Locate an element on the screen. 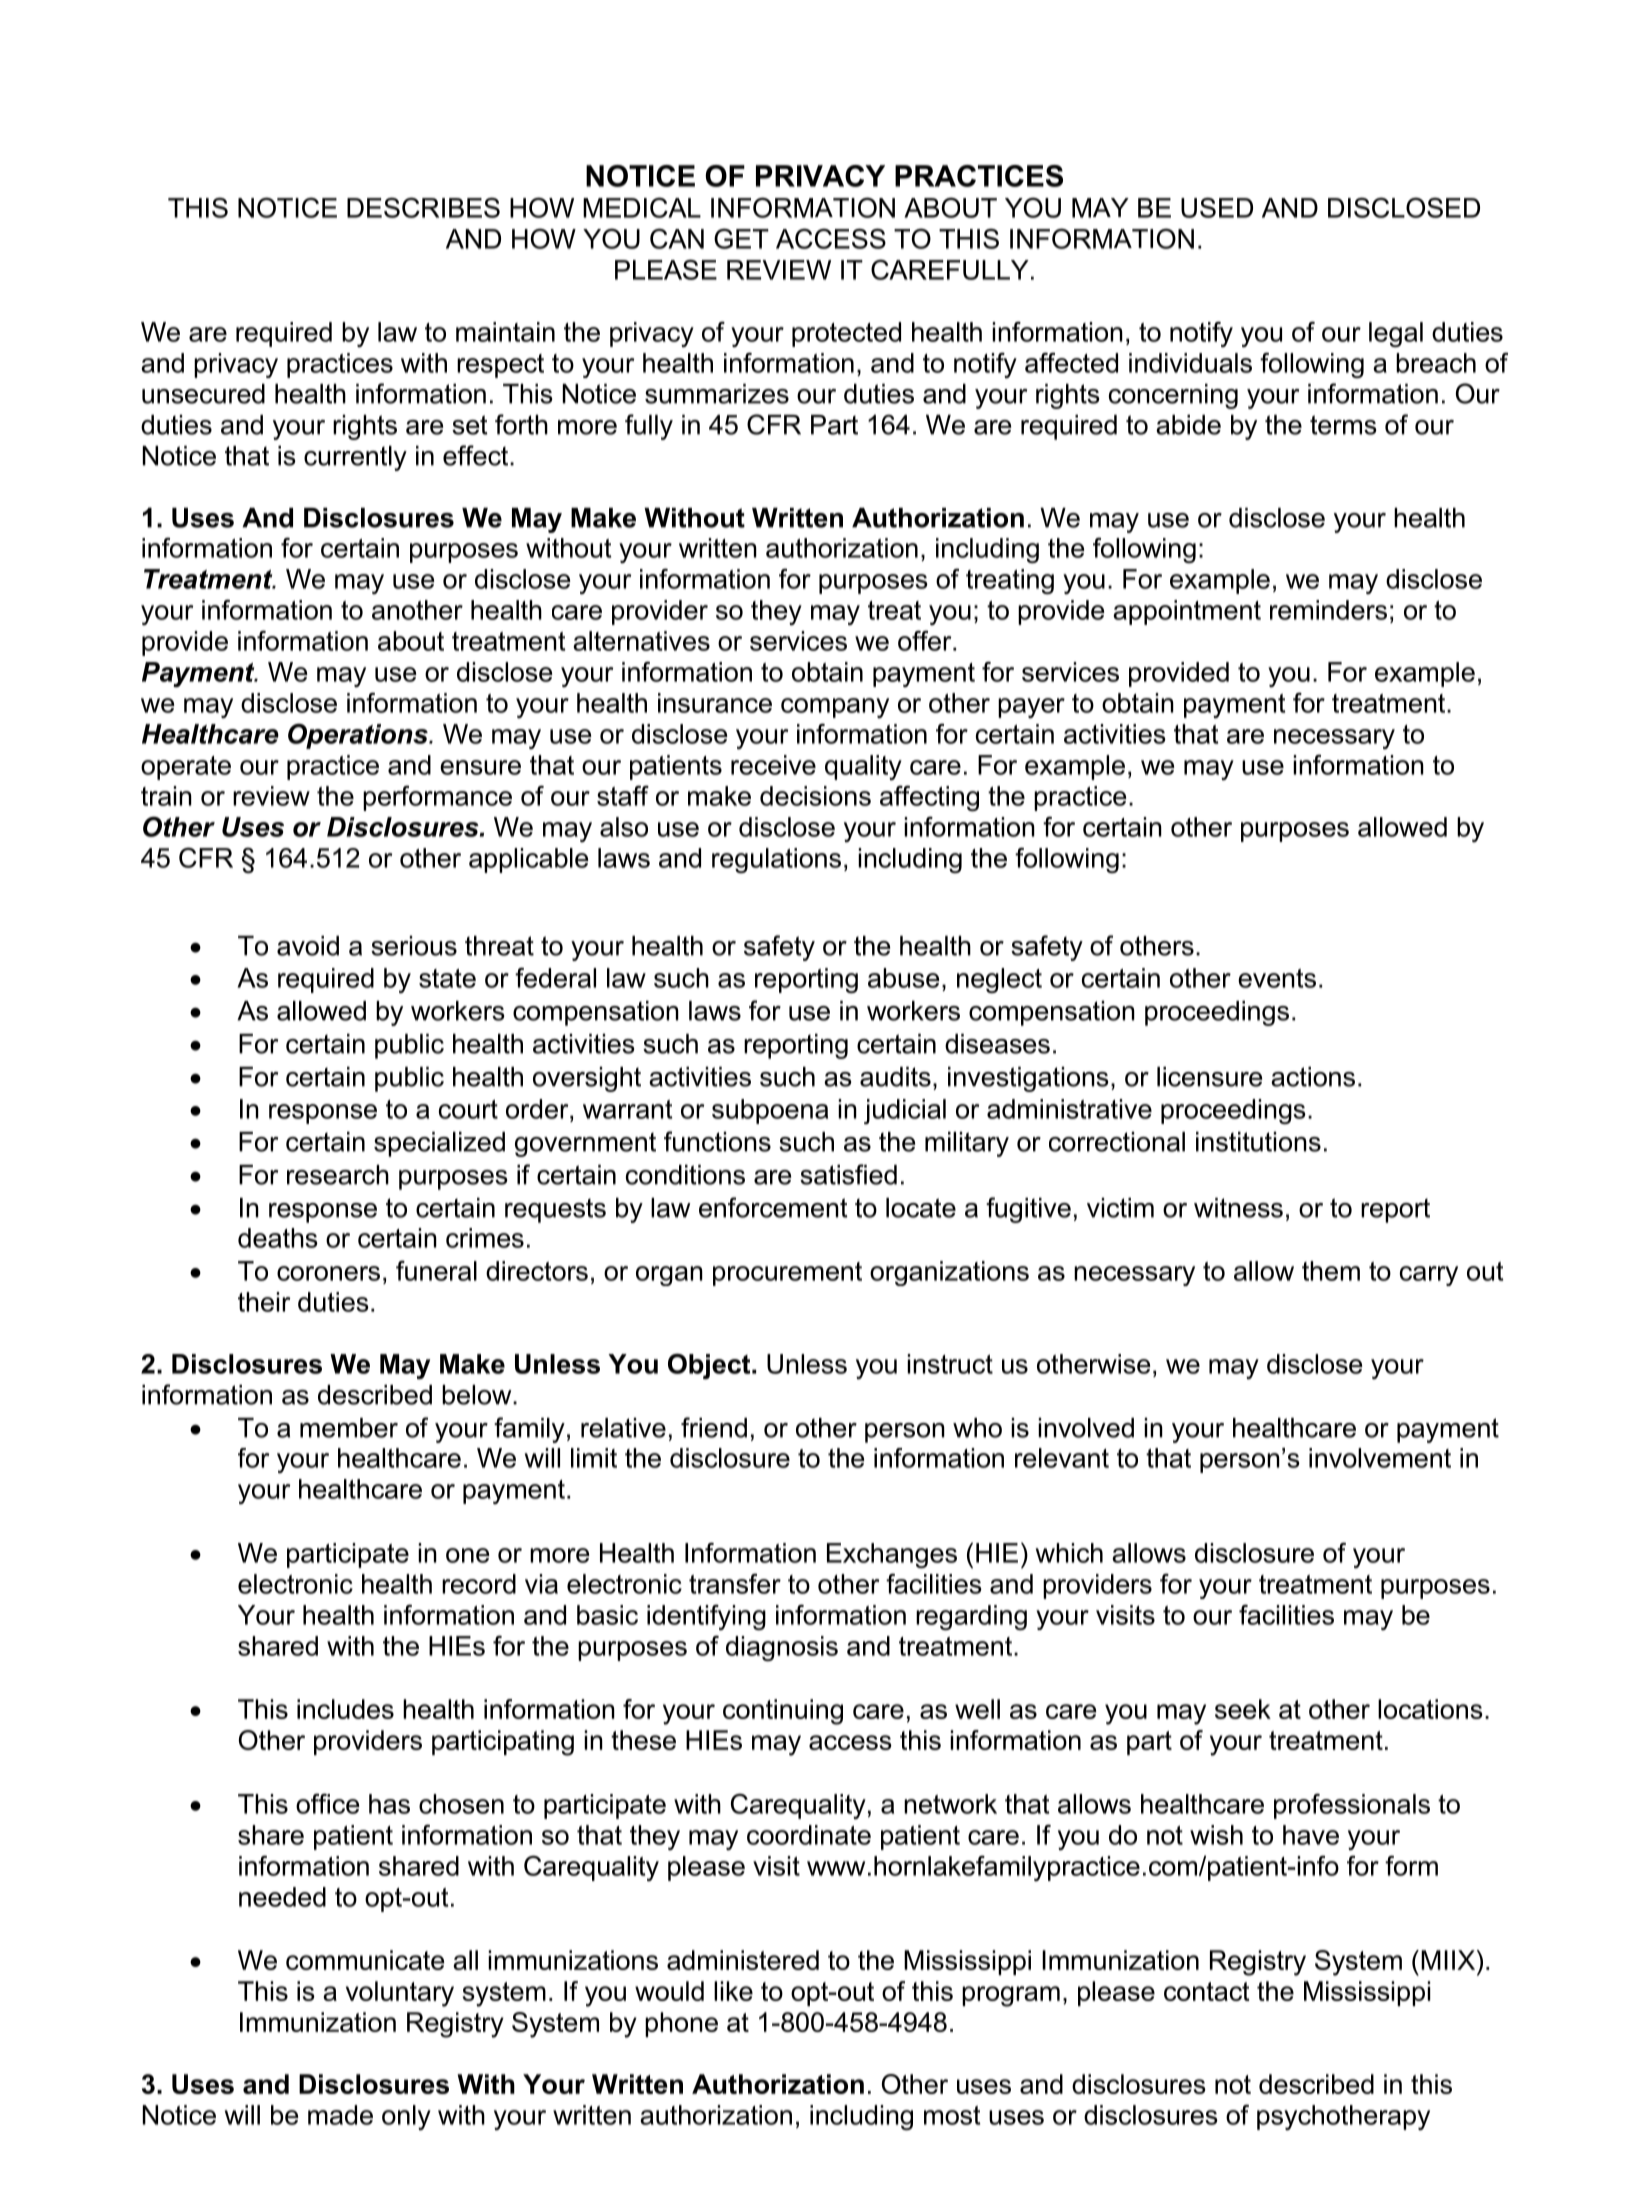 The width and height of the screenshot is (1646, 2197). procurement is located at coordinates (787, 1274).
